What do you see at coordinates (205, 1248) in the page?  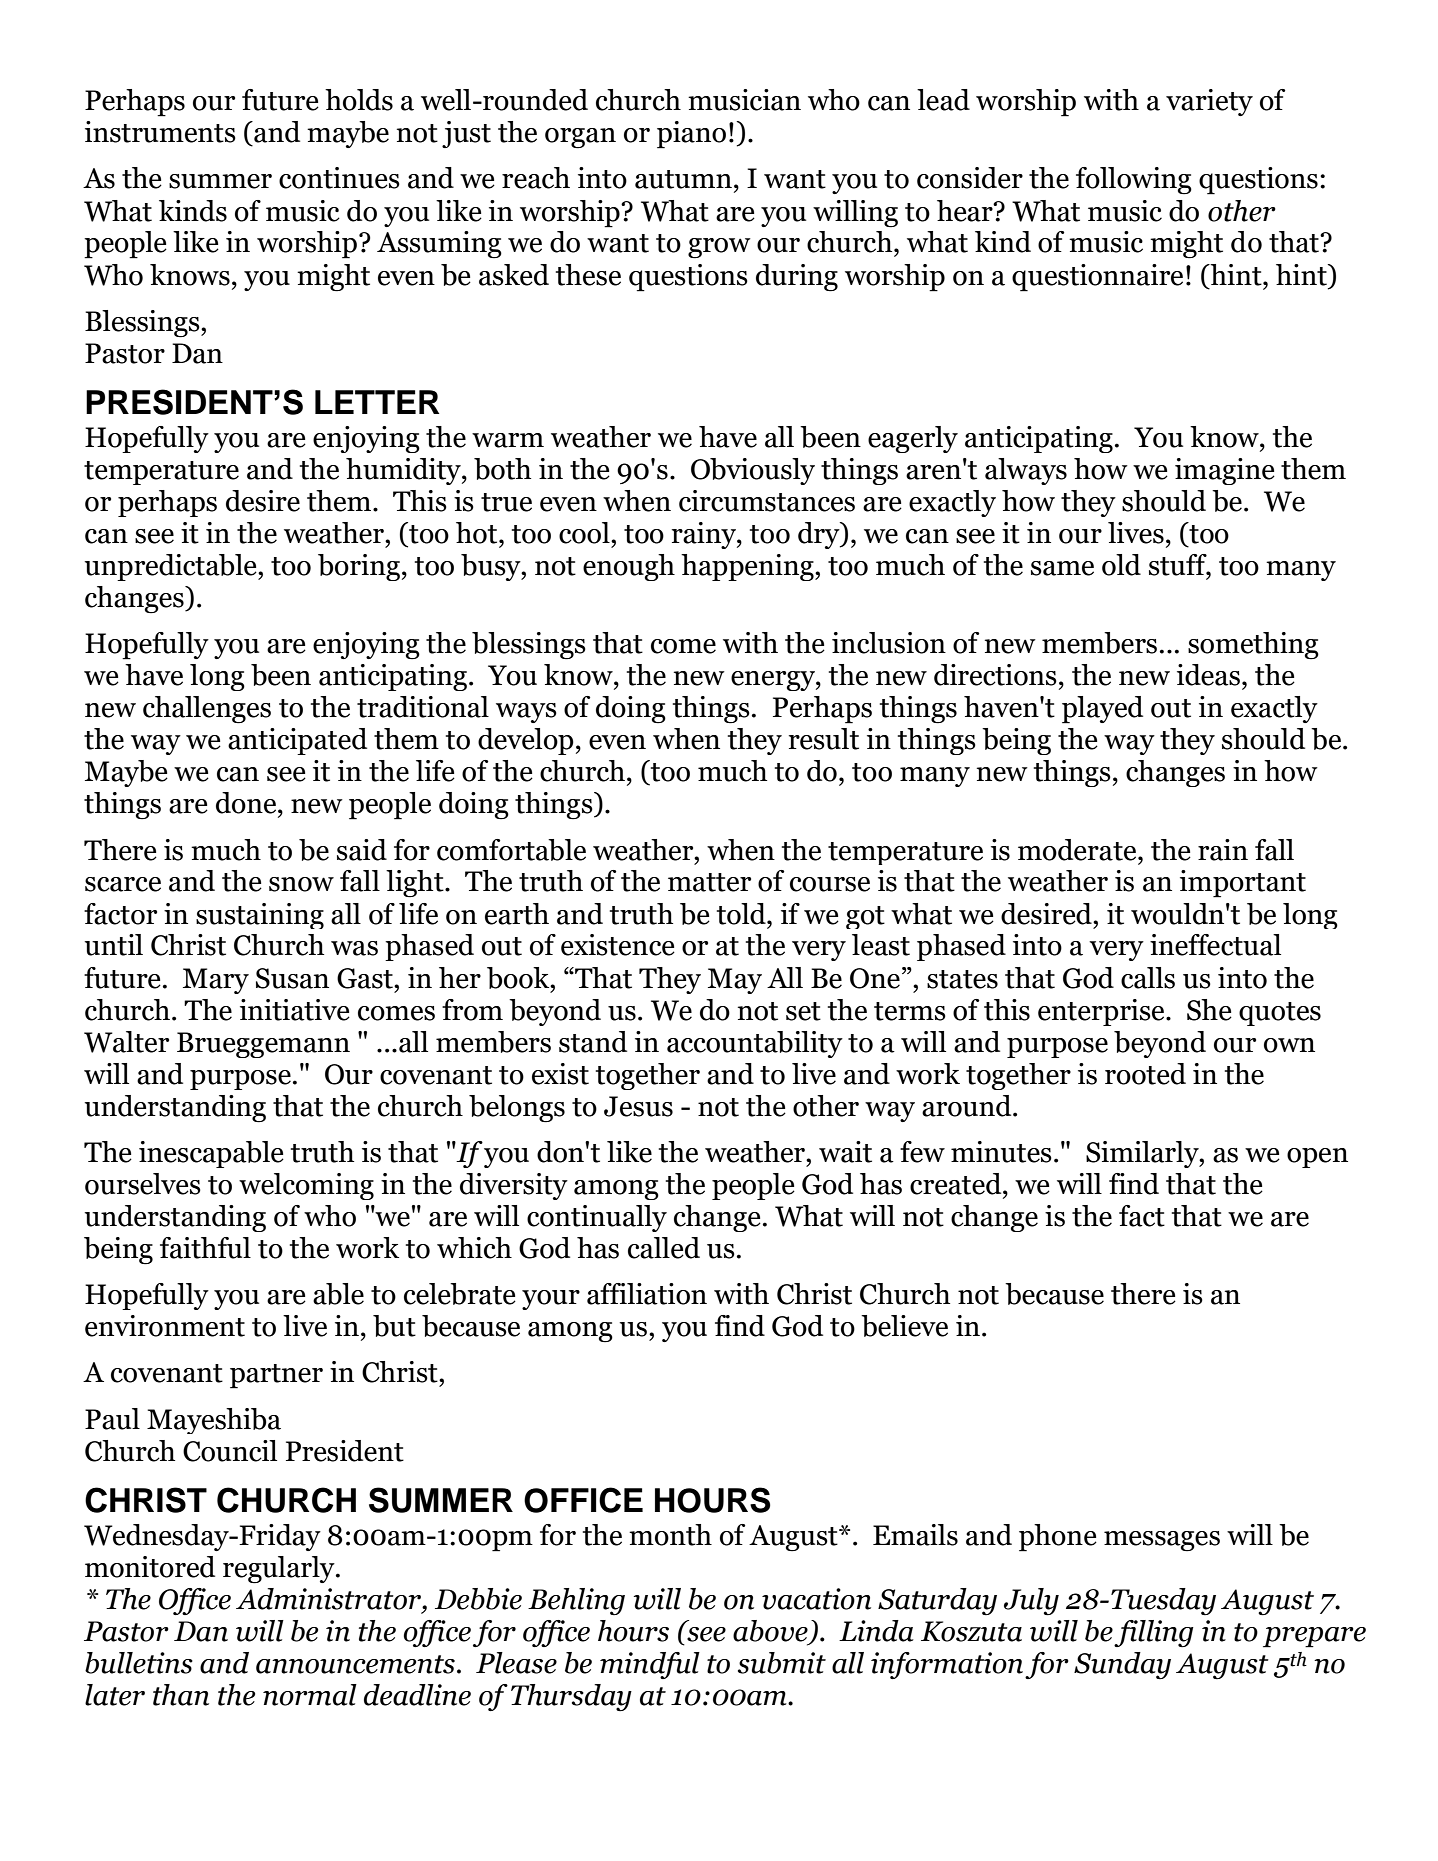 I see `faithful` at bounding box center [205, 1248].
